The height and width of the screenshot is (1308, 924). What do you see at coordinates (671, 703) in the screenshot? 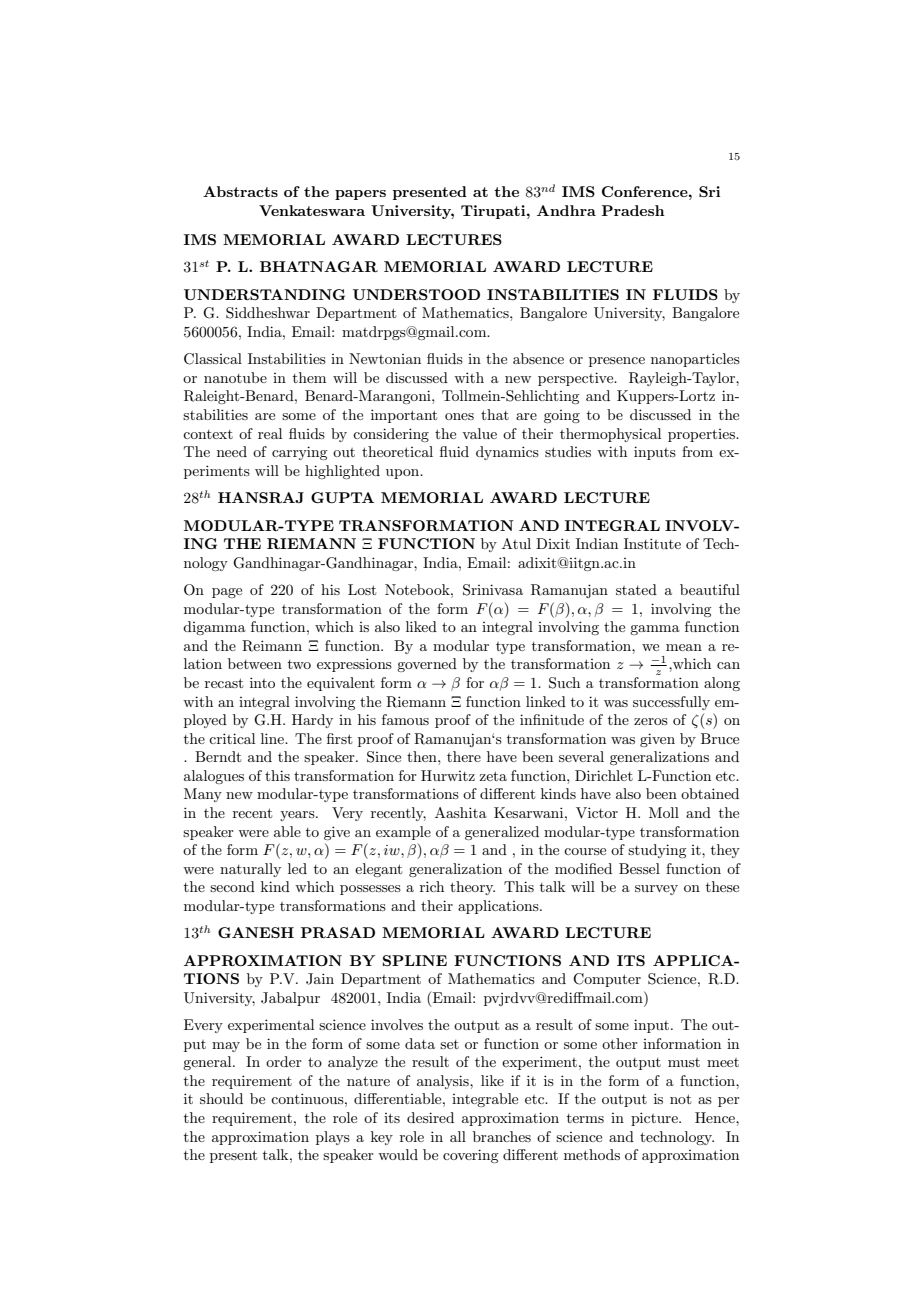
I see `successfully` at bounding box center [671, 703].
